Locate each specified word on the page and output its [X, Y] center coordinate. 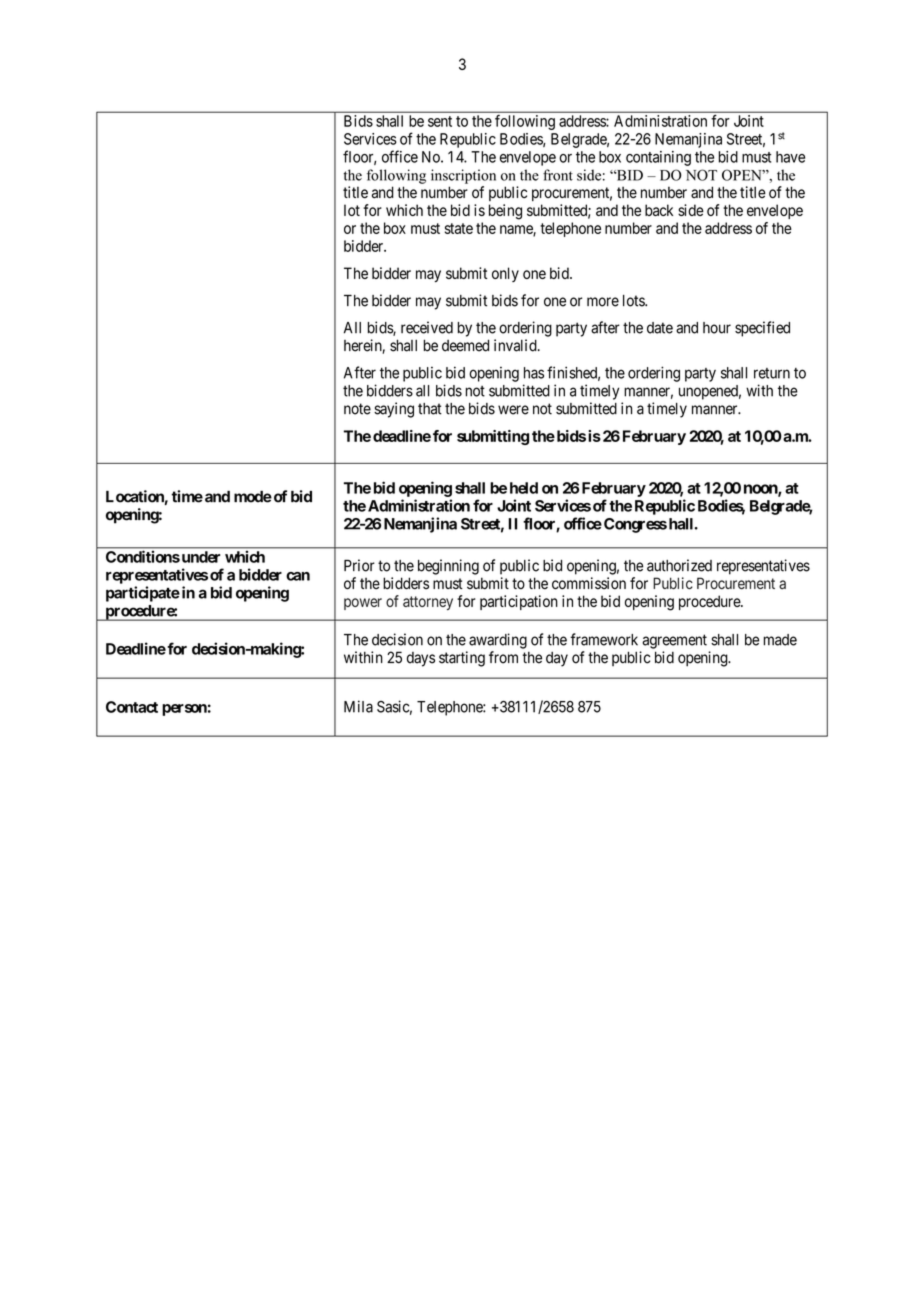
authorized [679, 565]
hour [717, 328]
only [505, 274]
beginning [448, 567]
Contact [132, 707]
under [199, 557]
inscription [463, 176]
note [357, 409]
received [427, 327]
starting [462, 659]
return [772, 373]
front [558, 175]
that [430, 409]
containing [658, 158]
